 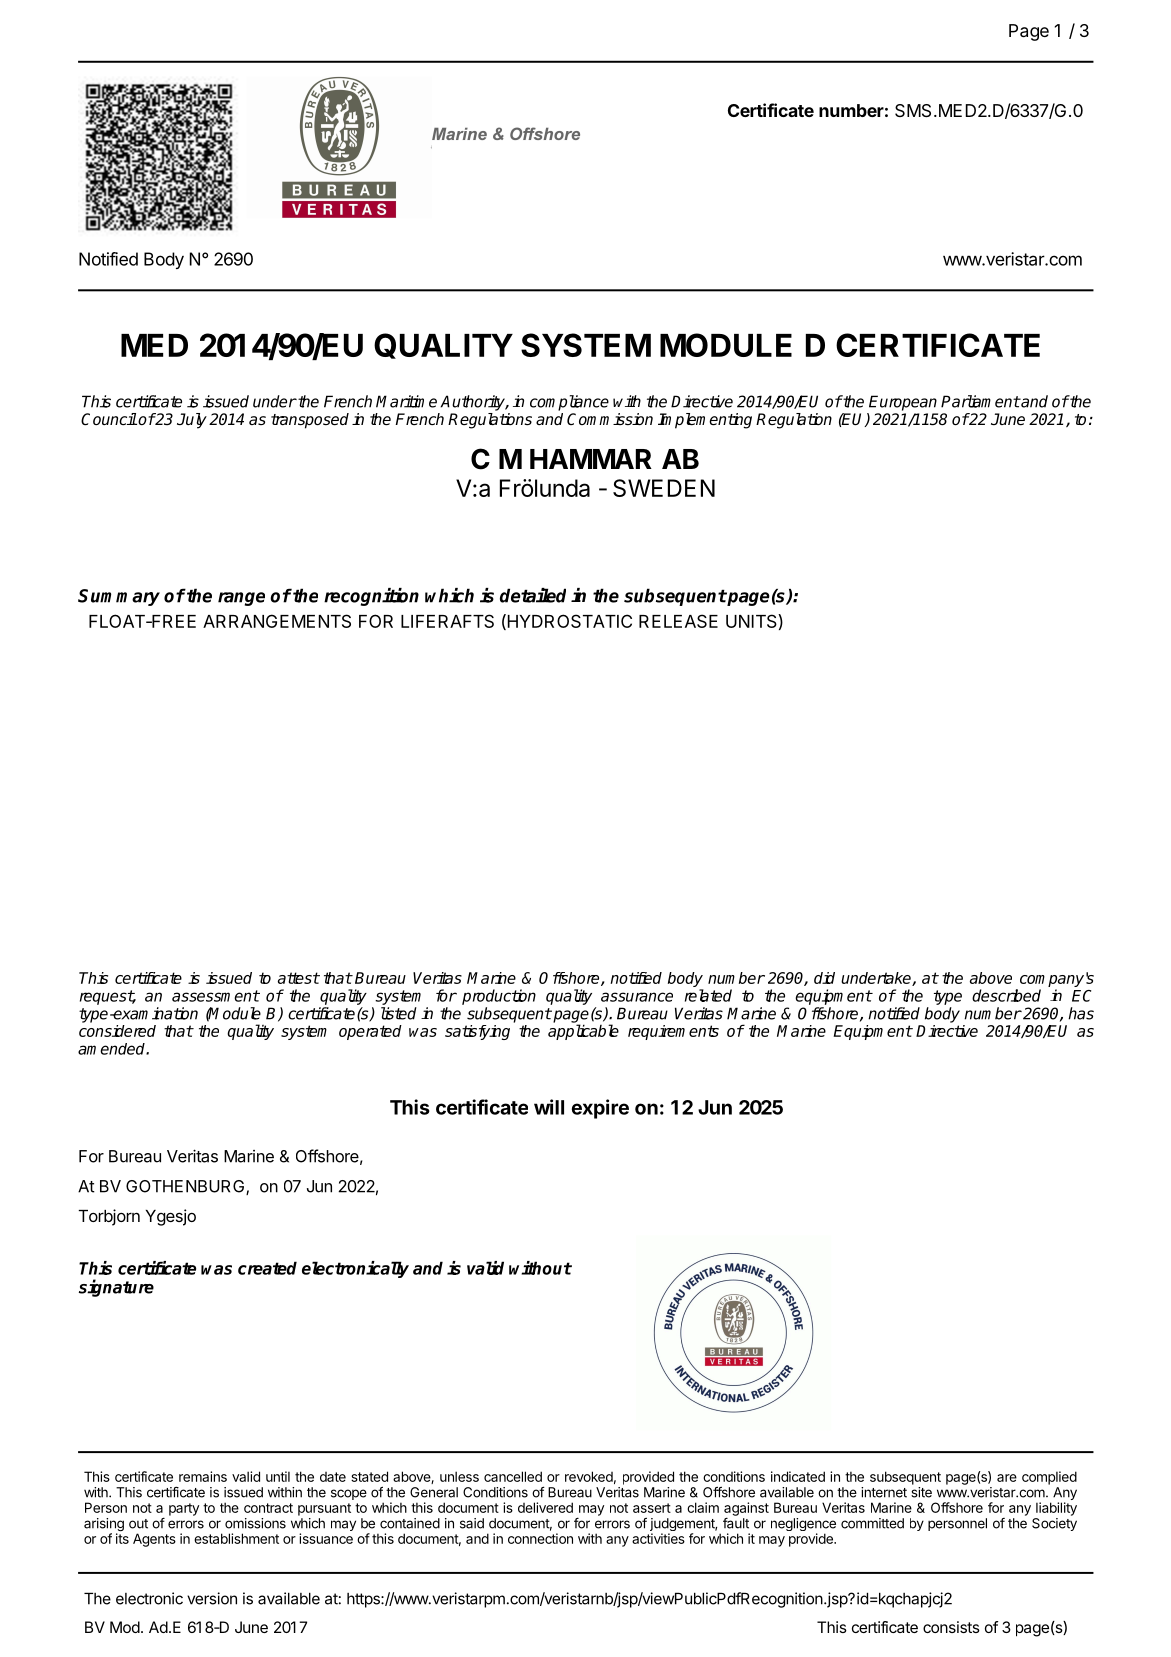 What do you see at coordinates (216, 996) in the screenshot?
I see `assessment` at bounding box center [216, 996].
